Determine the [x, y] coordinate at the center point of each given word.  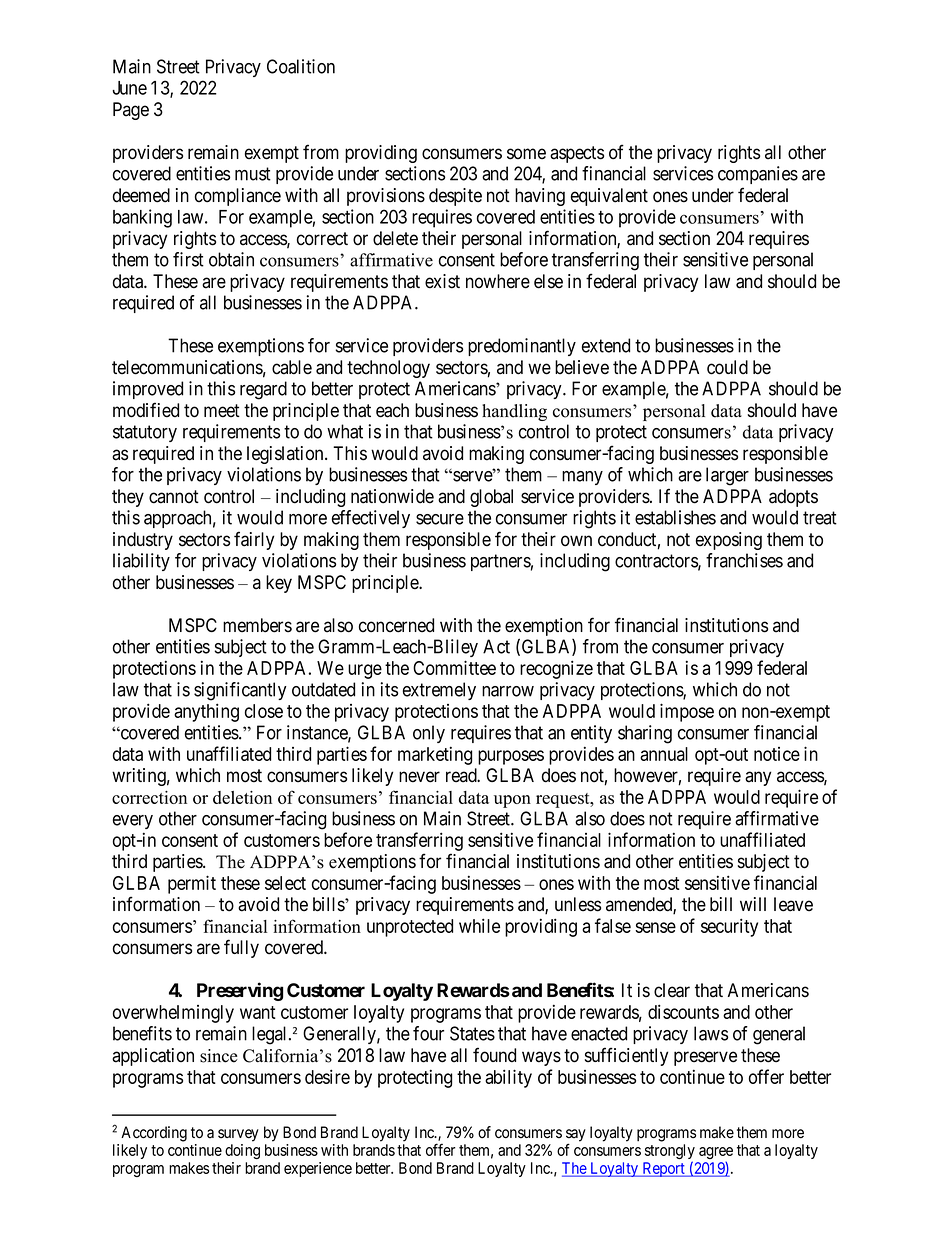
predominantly [522, 347]
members [257, 625]
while [479, 925]
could [727, 367]
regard [263, 390]
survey [238, 1135]
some [526, 154]
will [753, 904]
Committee [454, 667]
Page [131, 111]
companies [758, 175]
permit [192, 884]
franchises [744, 560]
